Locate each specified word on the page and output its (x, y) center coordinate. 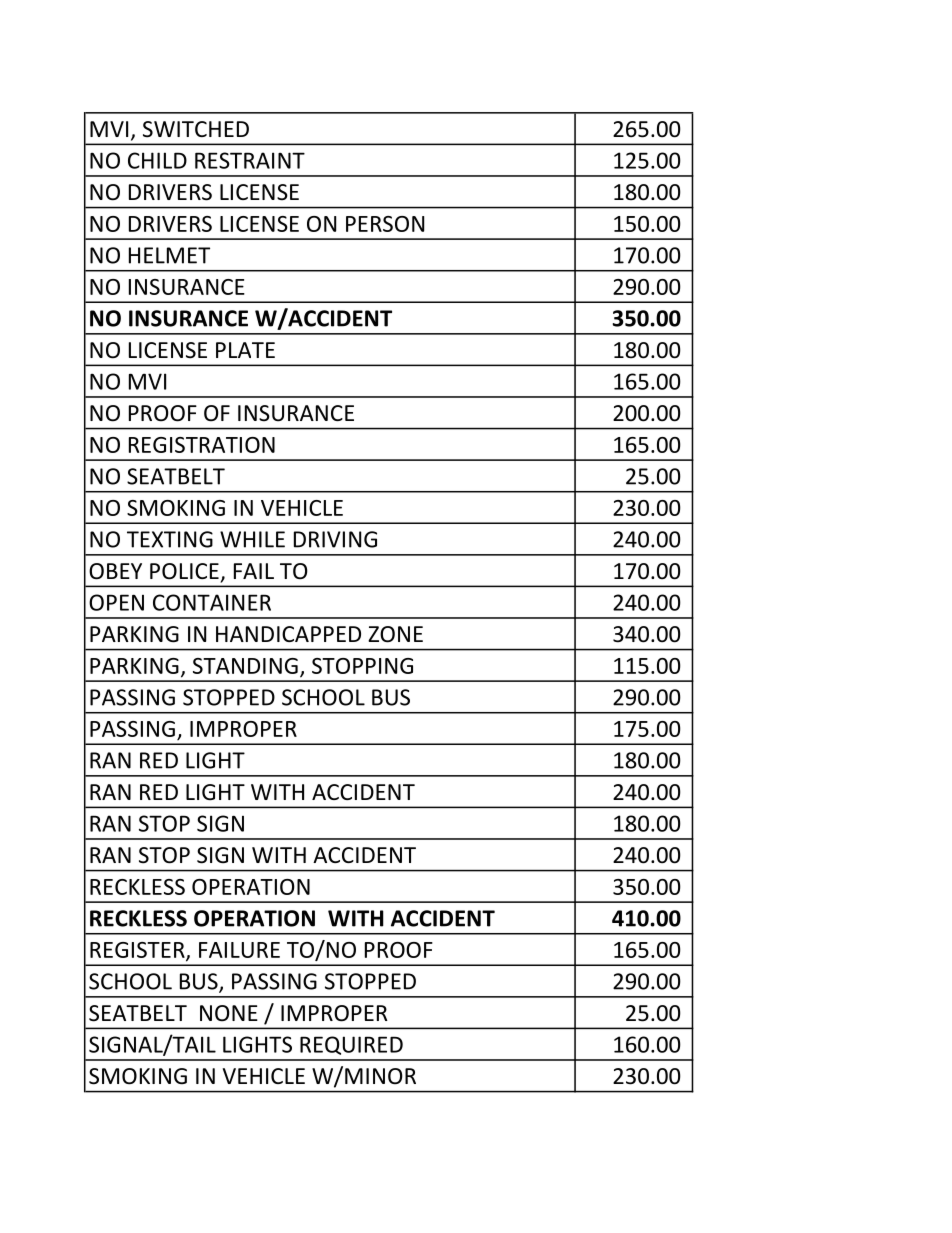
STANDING (245, 666)
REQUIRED (351, 1045)
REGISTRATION (202, 445)
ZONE (395, 634)
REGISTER (138, 951)
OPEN (116, 602)
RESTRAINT (250, 160)
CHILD (157, 160)
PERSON (385, 224)
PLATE (245, 350)
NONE (229, 1013)
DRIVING (335, 539)
